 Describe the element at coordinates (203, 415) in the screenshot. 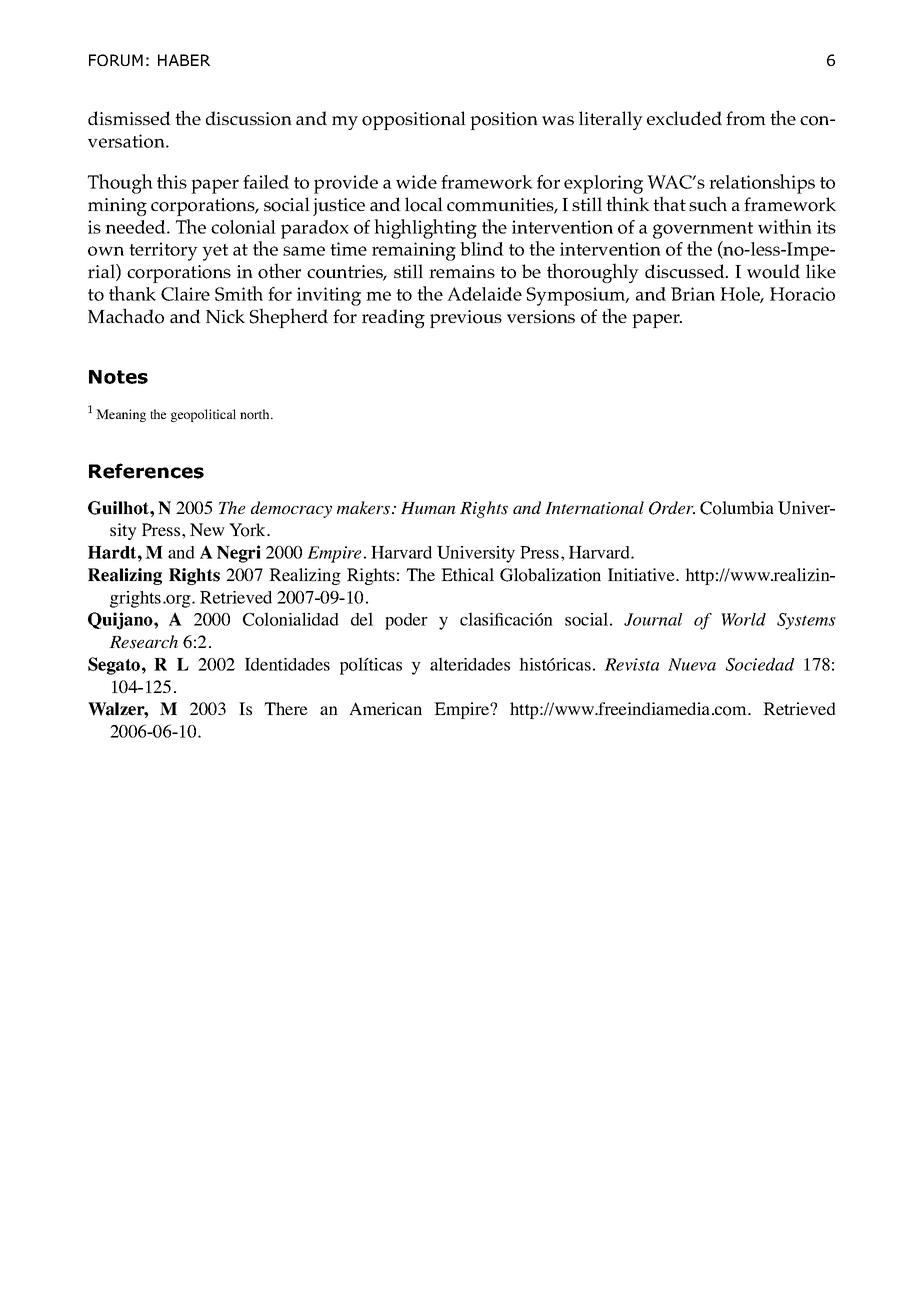

I see `geopolitical` at that location.
